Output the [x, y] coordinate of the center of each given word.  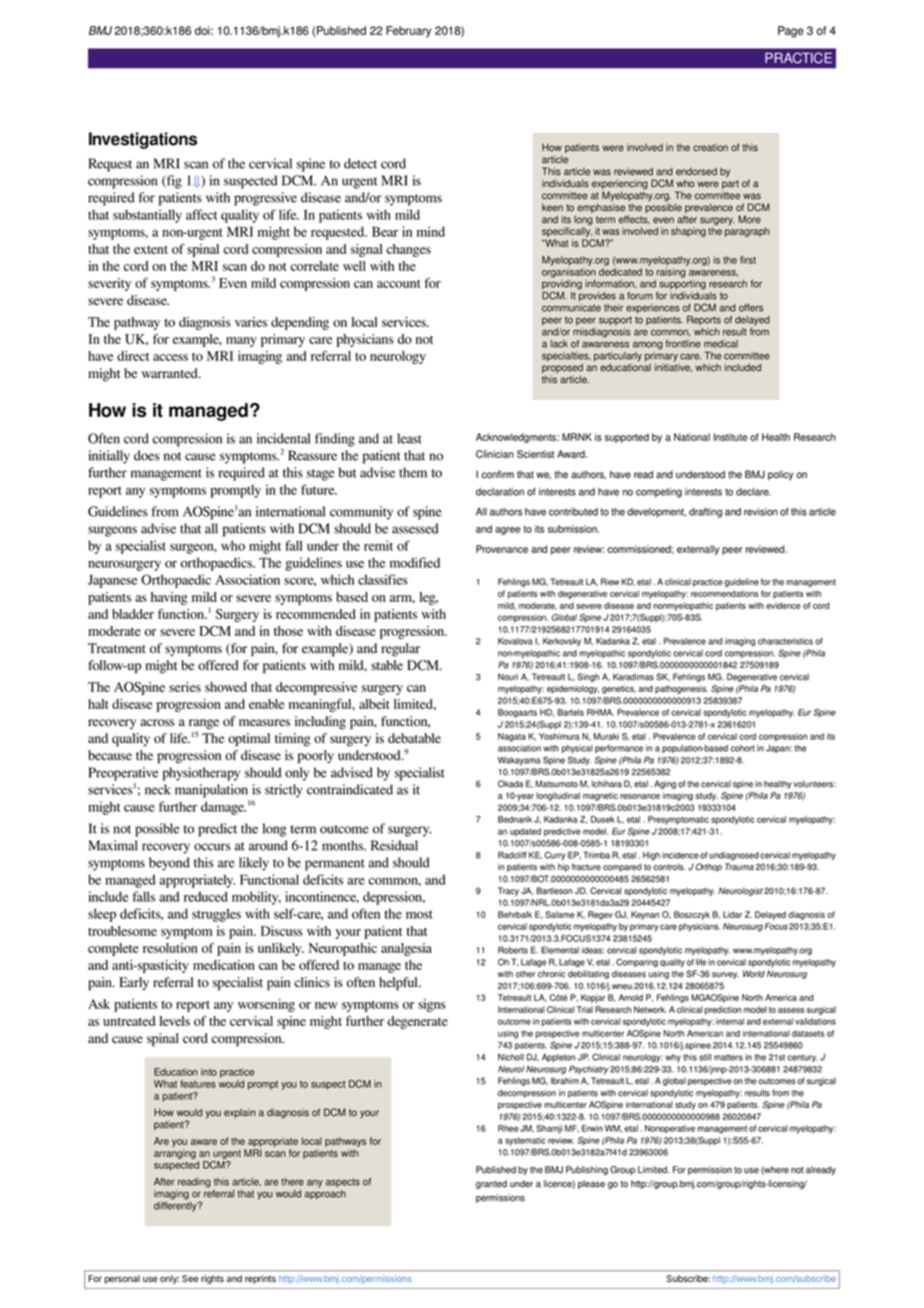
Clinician [495, 454]
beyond [169, 864]
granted [491, 1184]
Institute [731, 437]
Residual [394, 845]
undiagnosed [734, 856]
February [408, 32]
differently [176, 1205]
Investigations [143, 140]
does [147, 455]
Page [791, 32]
